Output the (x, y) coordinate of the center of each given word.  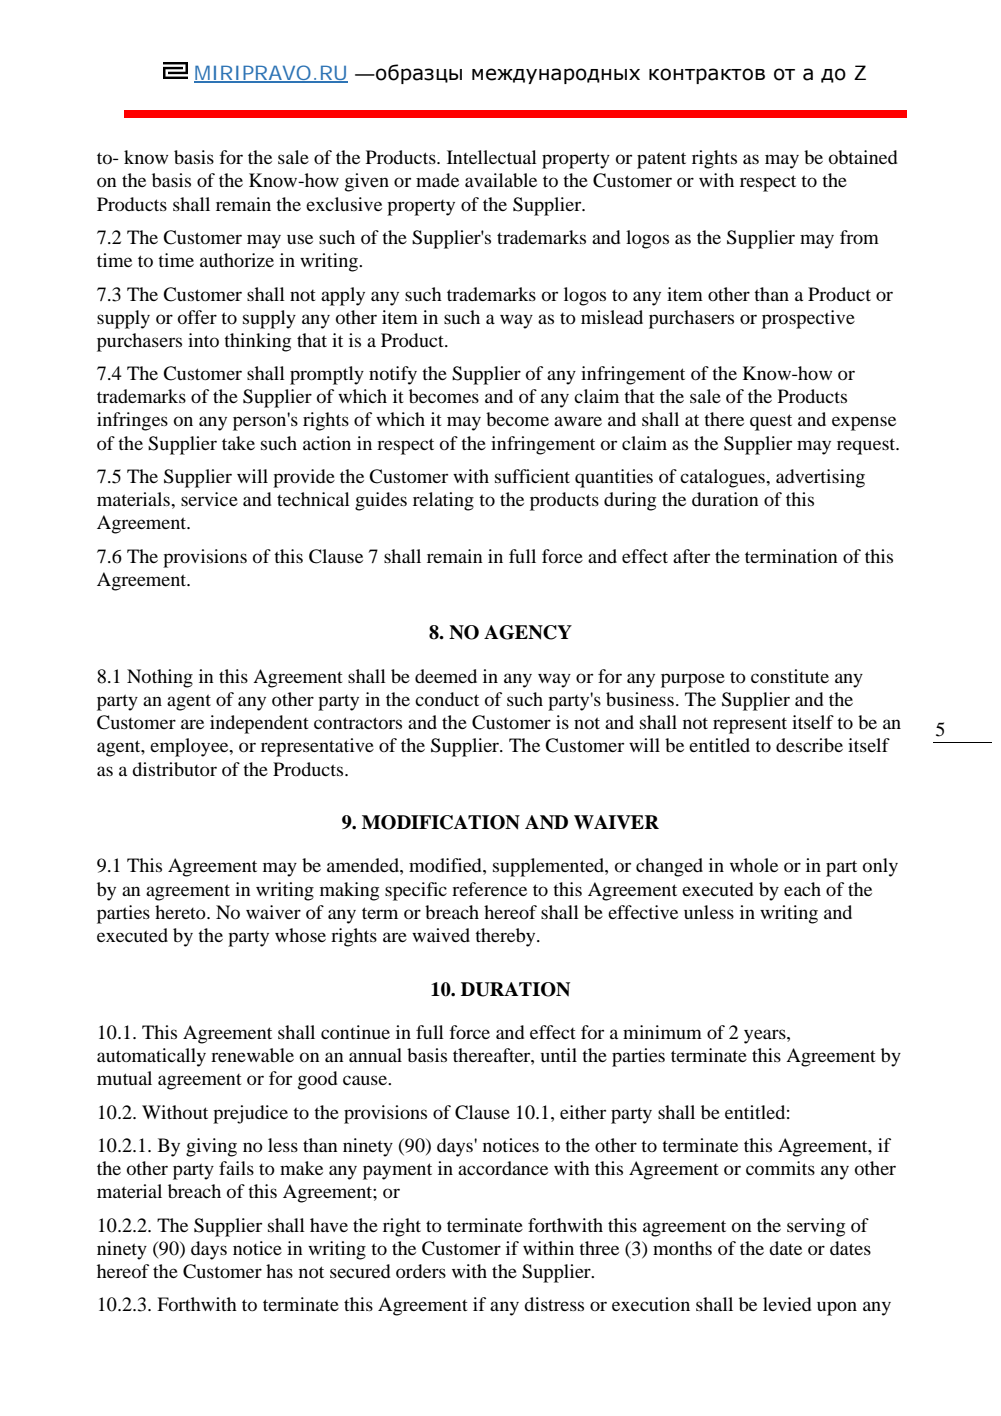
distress (554, 1304)
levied (787, 1304)
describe (809, 745)
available (501, 180)
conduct (447, 699)
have (329, 1225)
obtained (863, 157)
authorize (237, 260)
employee (190, 747)
